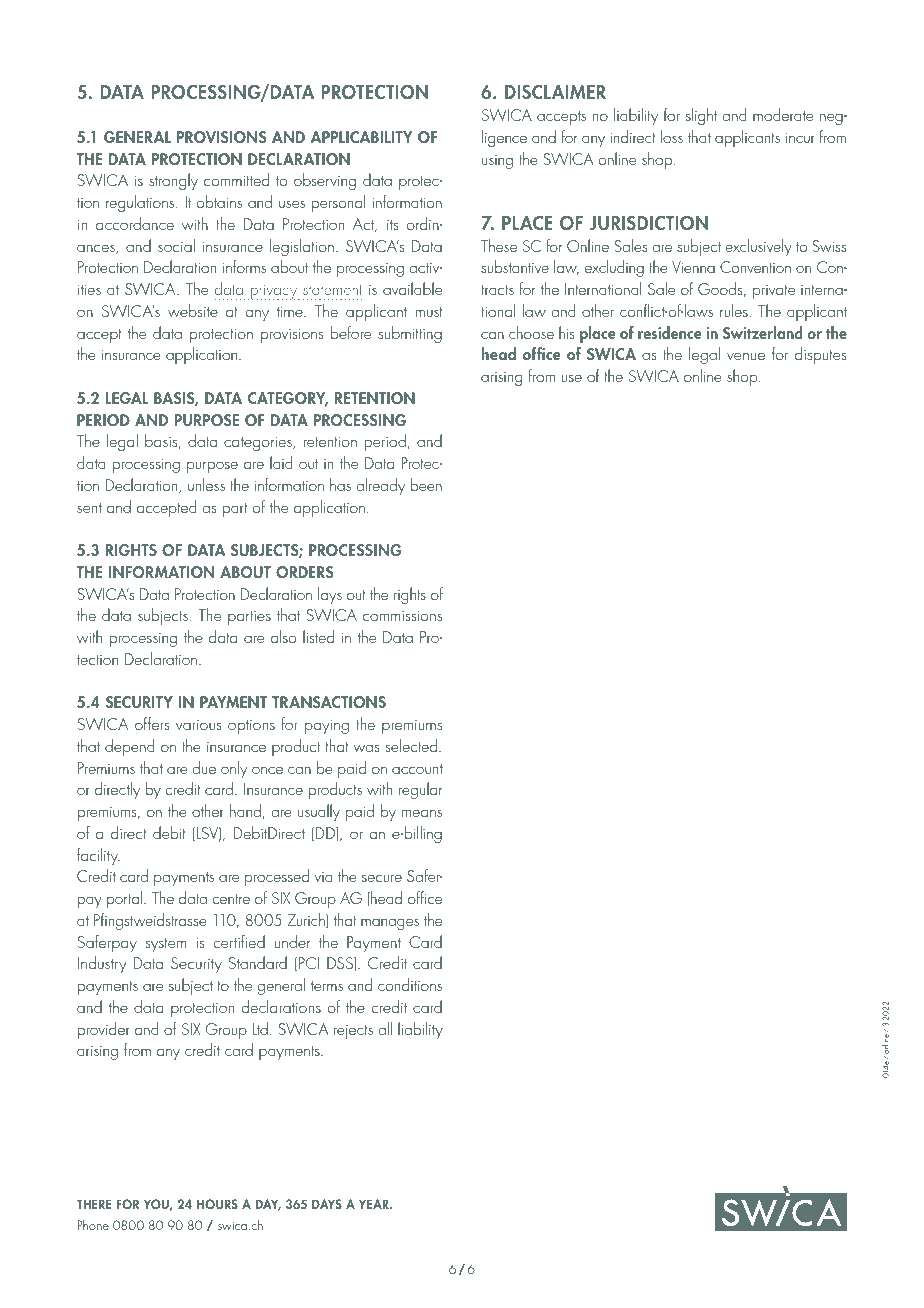 This image has height=1308, width=924. I want to click on selected, so click(412, 745).
